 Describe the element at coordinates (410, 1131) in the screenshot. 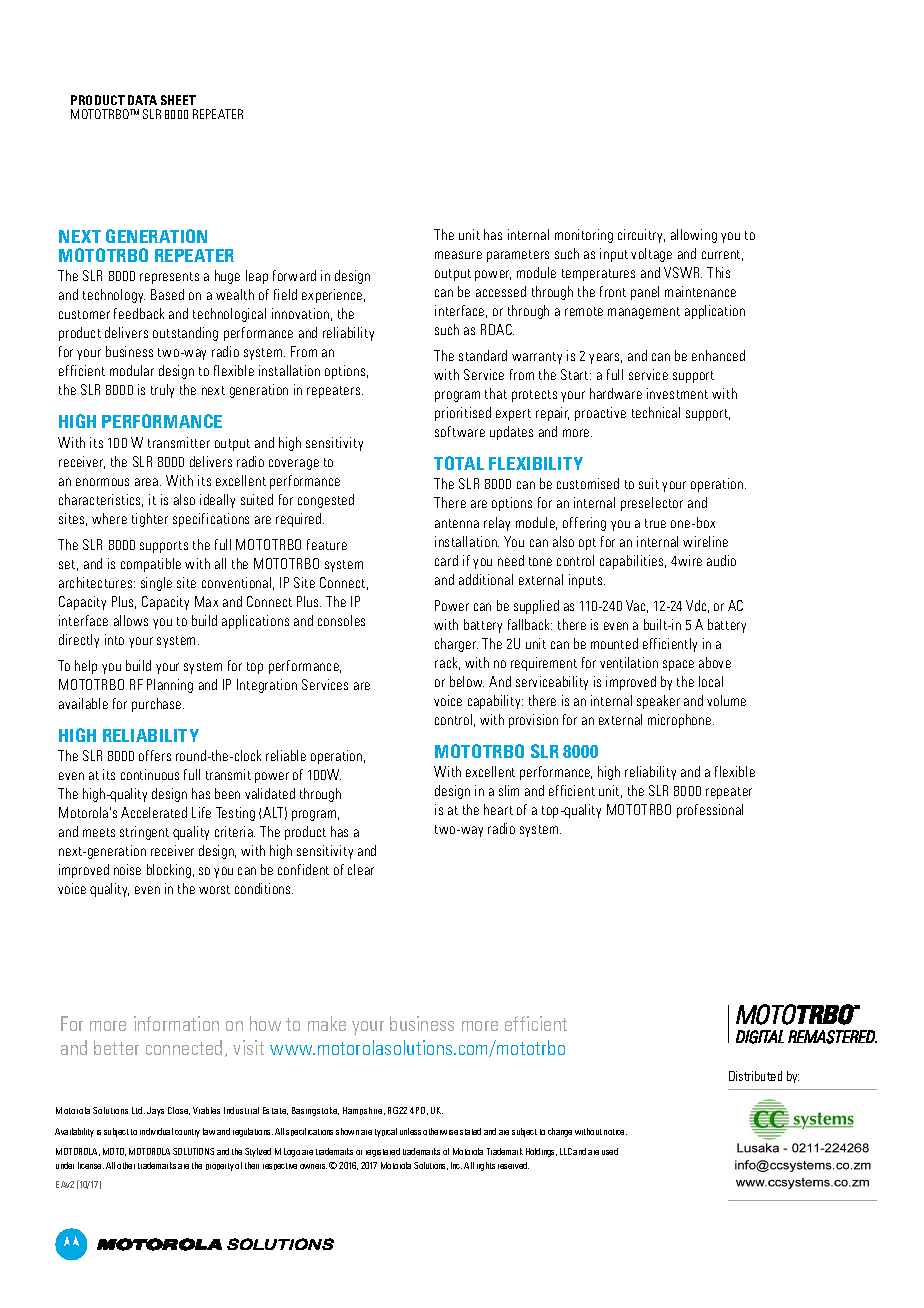

I see `unless` at that location.
